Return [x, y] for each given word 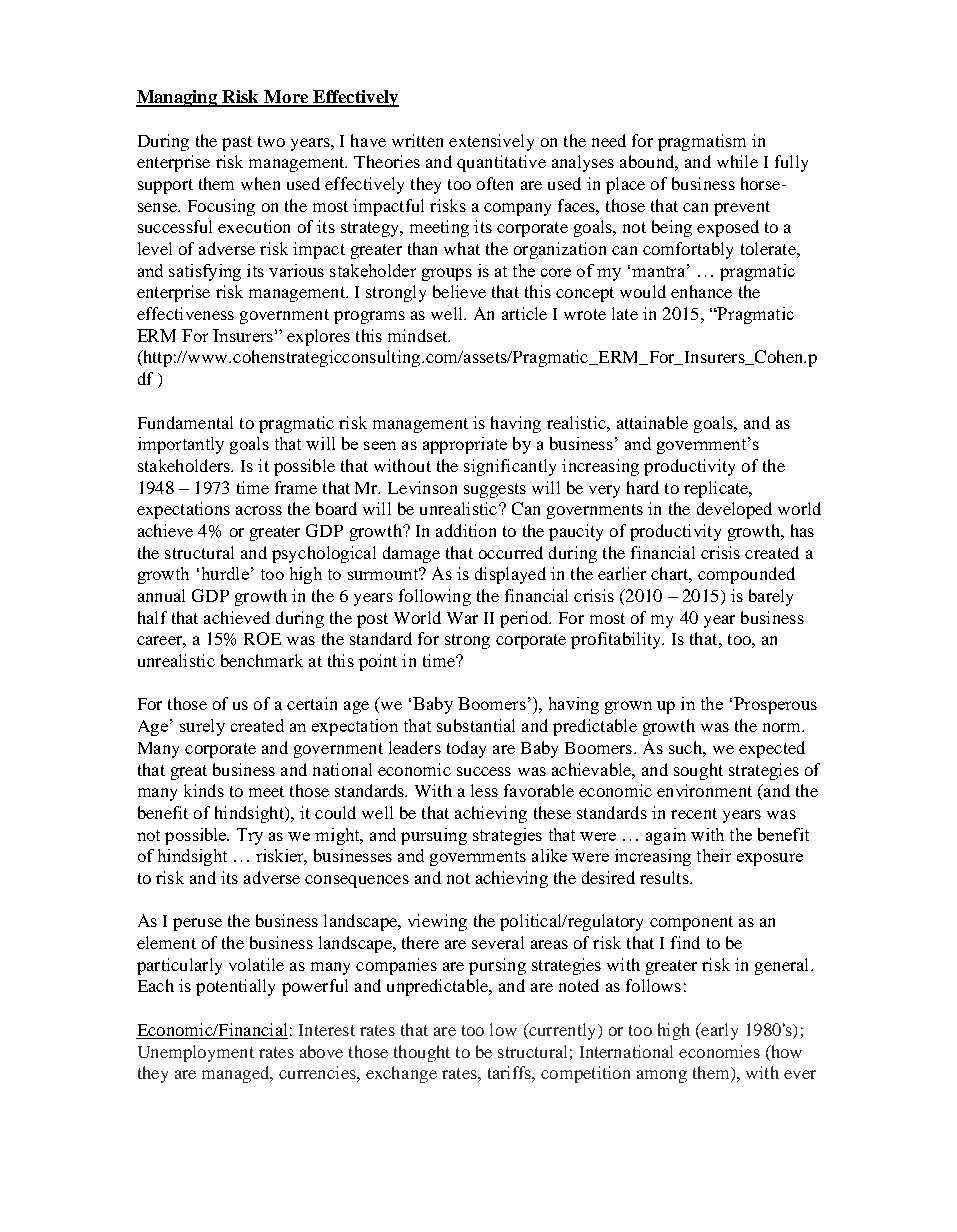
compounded [746, 575]
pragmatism [702, 142]
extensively [491, 142]
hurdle [225, 573]
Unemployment [196, 1053]
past [237, 143]
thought [422, 1053]
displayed [510, 575]
